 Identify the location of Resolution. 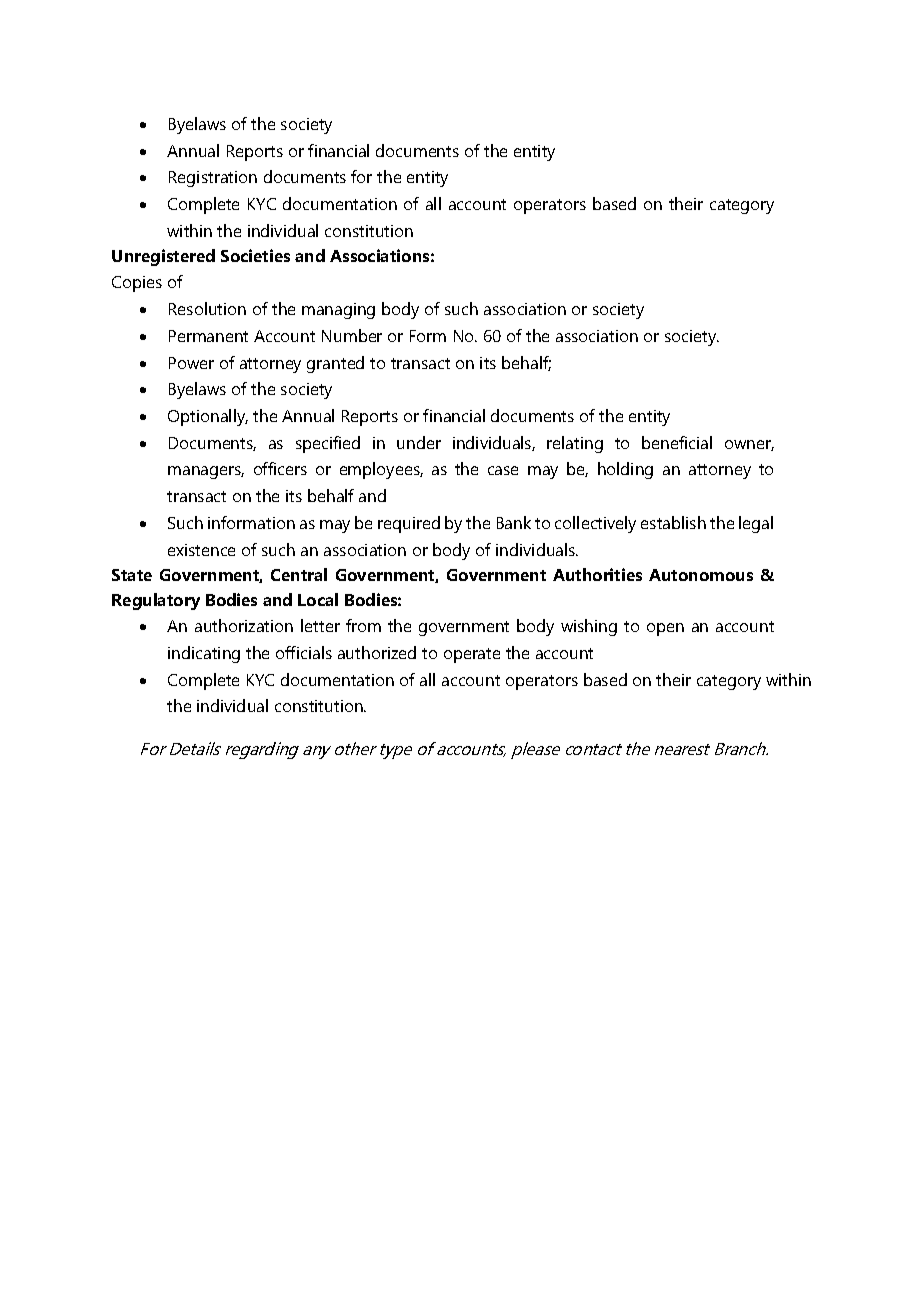
(207, 308).
